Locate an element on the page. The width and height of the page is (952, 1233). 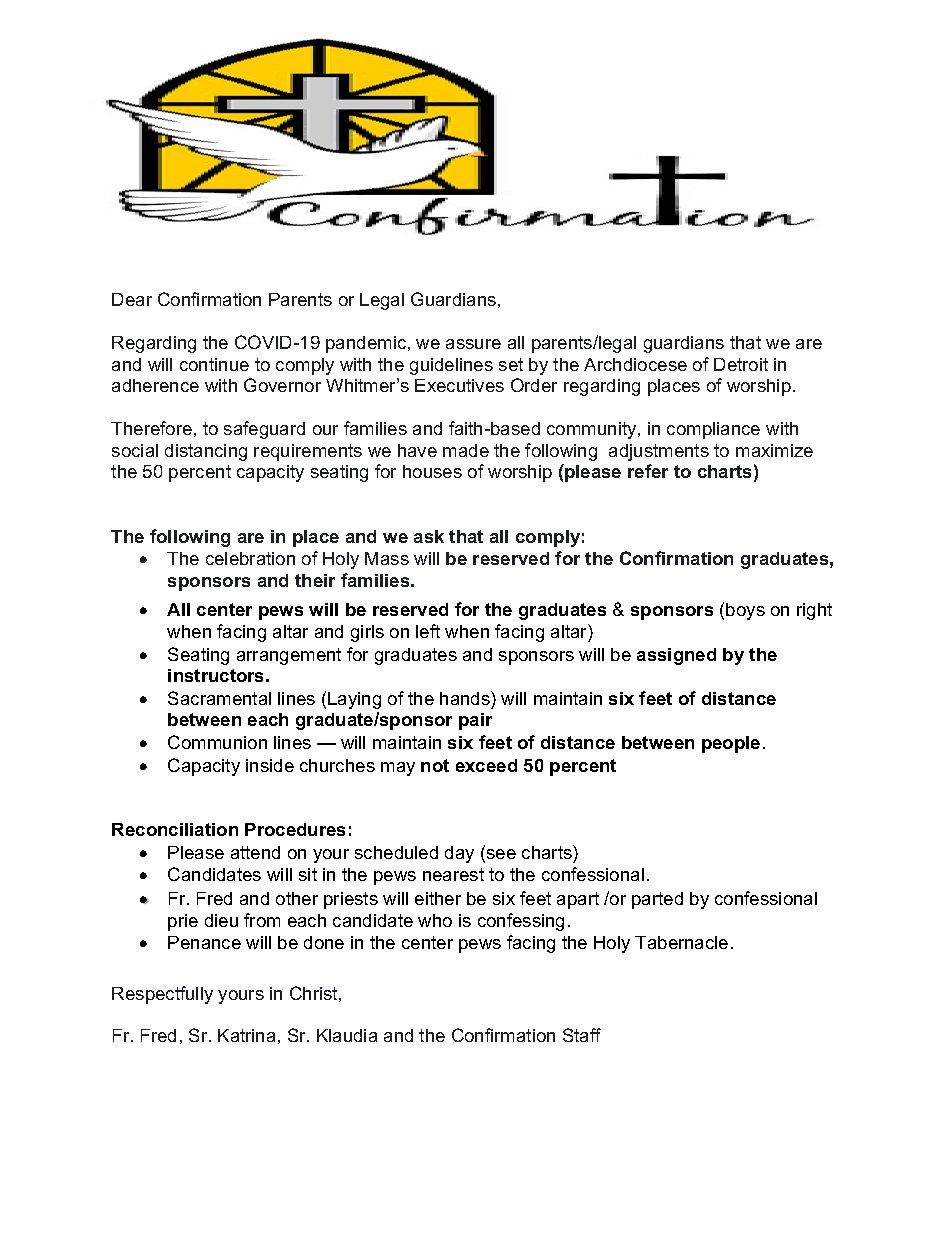
Sacramental is located at coordinates (219, 698).
